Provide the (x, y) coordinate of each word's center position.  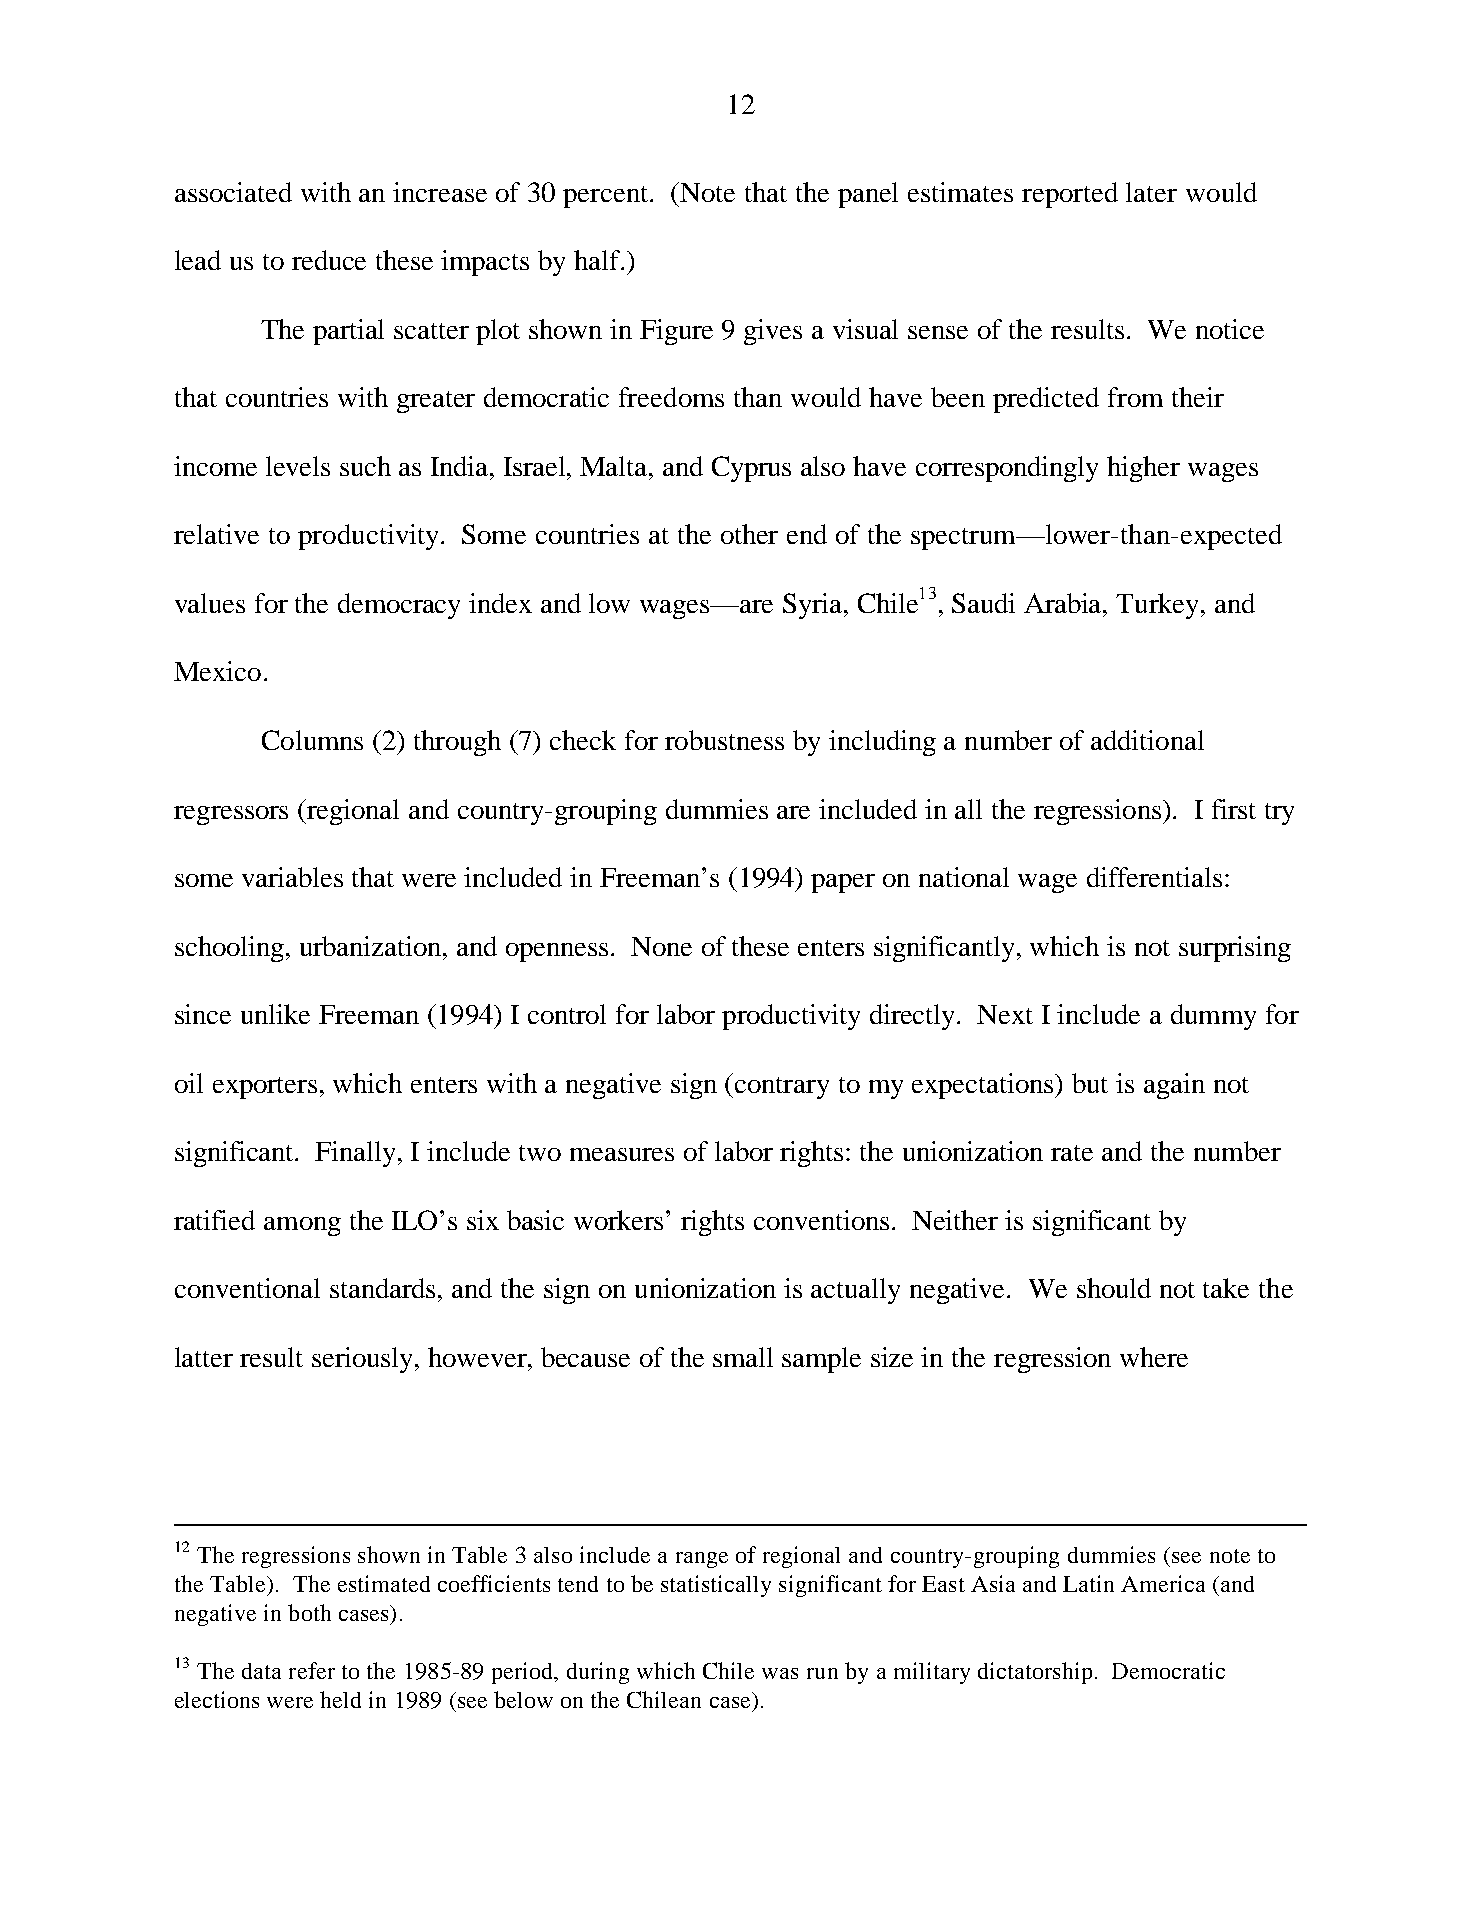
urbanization (372, 946)
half (598, 260)
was (780, 1673)
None (661, 946)
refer (312, 1670)
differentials (1154, 877)
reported (1070, 195)
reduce (329, 260)
